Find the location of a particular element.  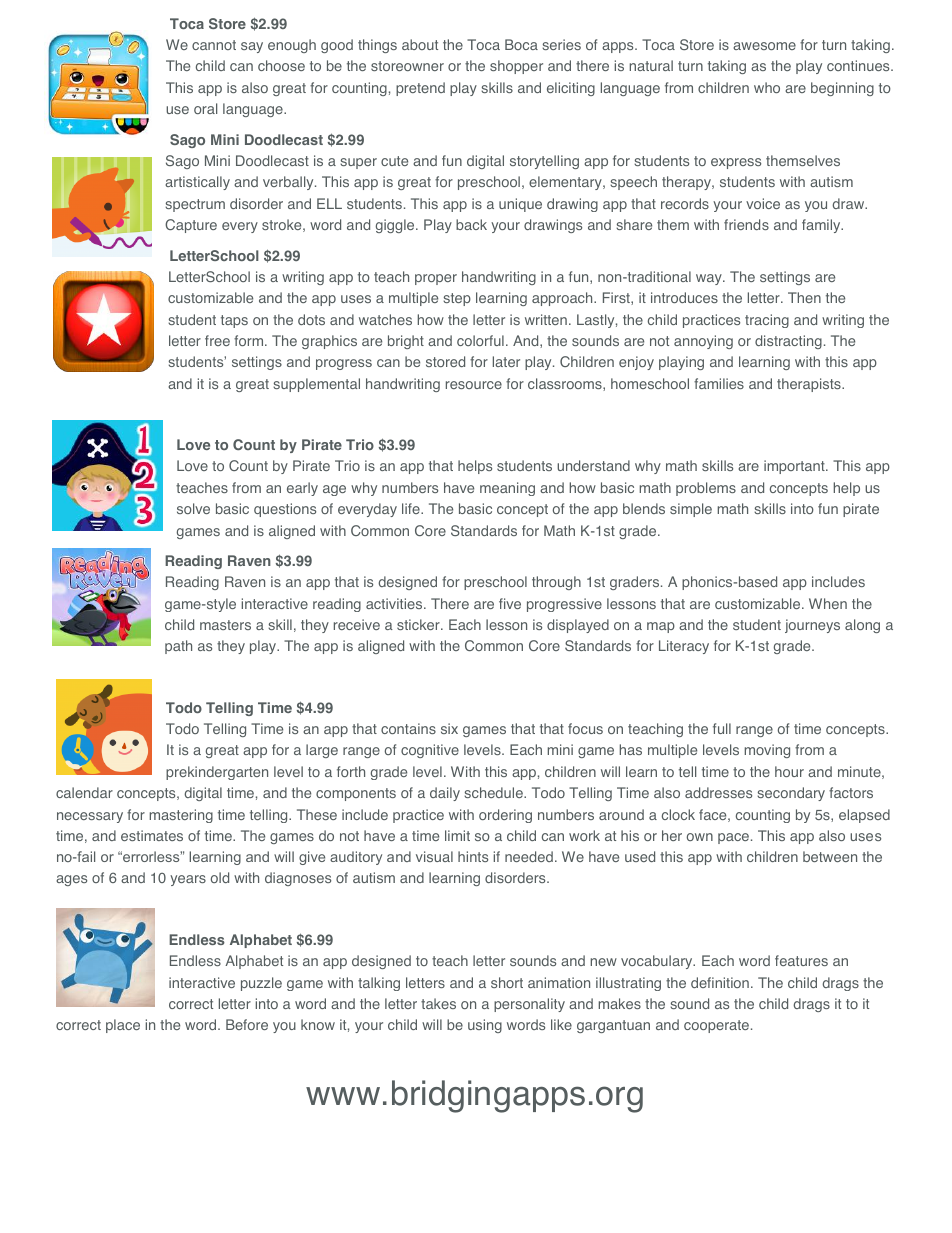

resource is located at coordinates (474, 385).
